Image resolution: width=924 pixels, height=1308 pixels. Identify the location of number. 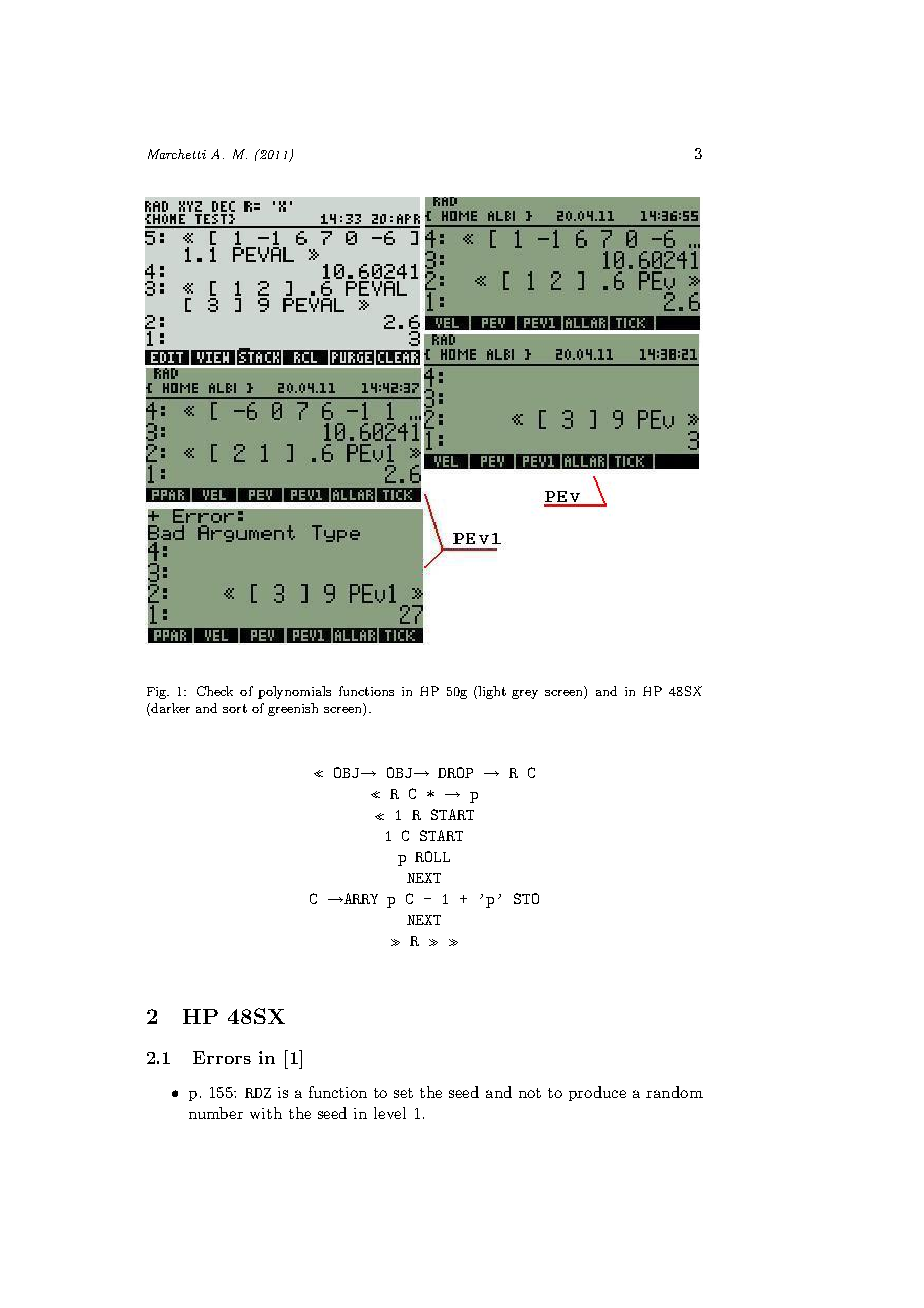
(216, 1113).
